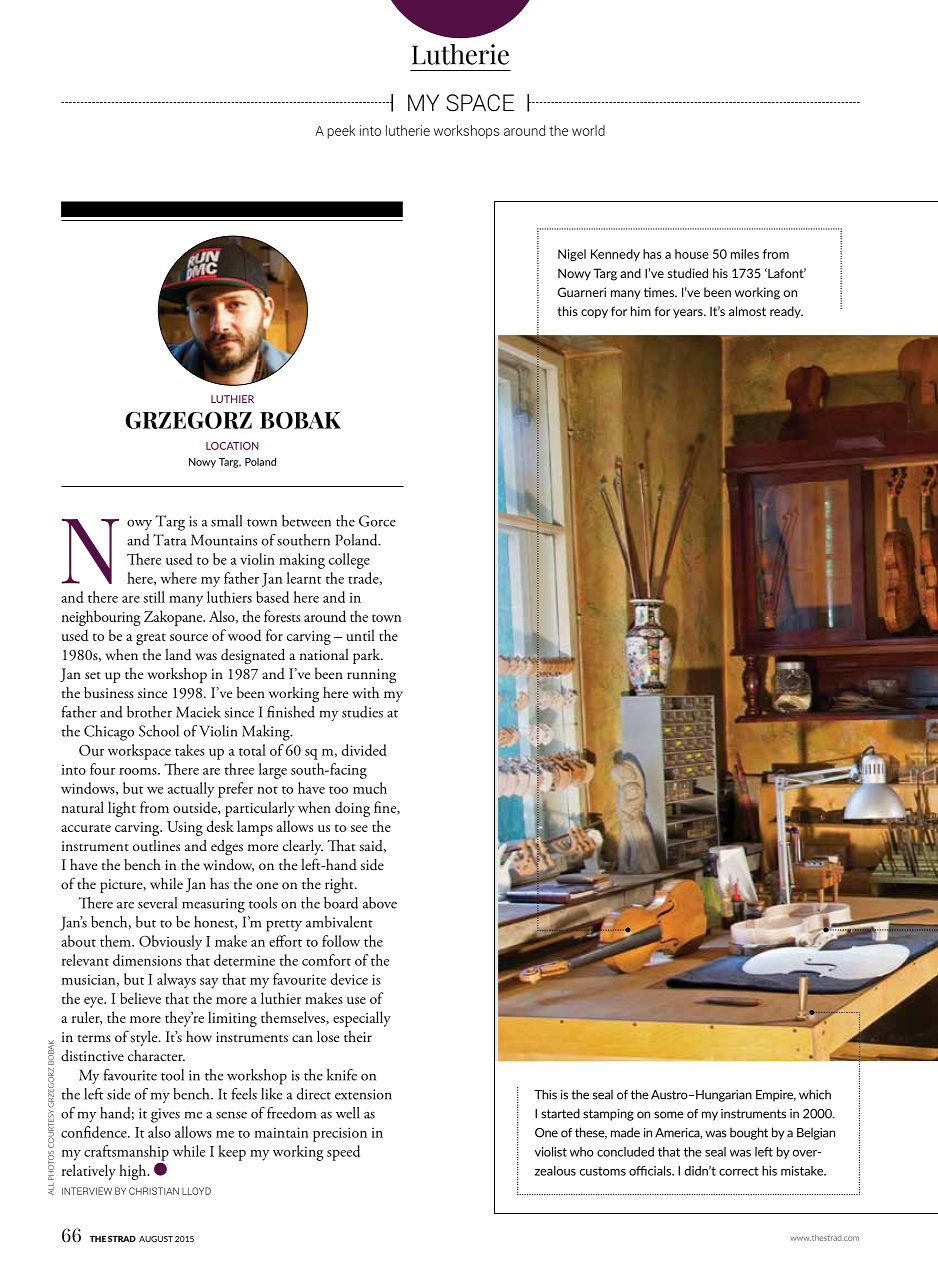 This page has height=1288, width=938. Describe the element at coordinates (745, 254) in the page. I see `miles` at that location.
